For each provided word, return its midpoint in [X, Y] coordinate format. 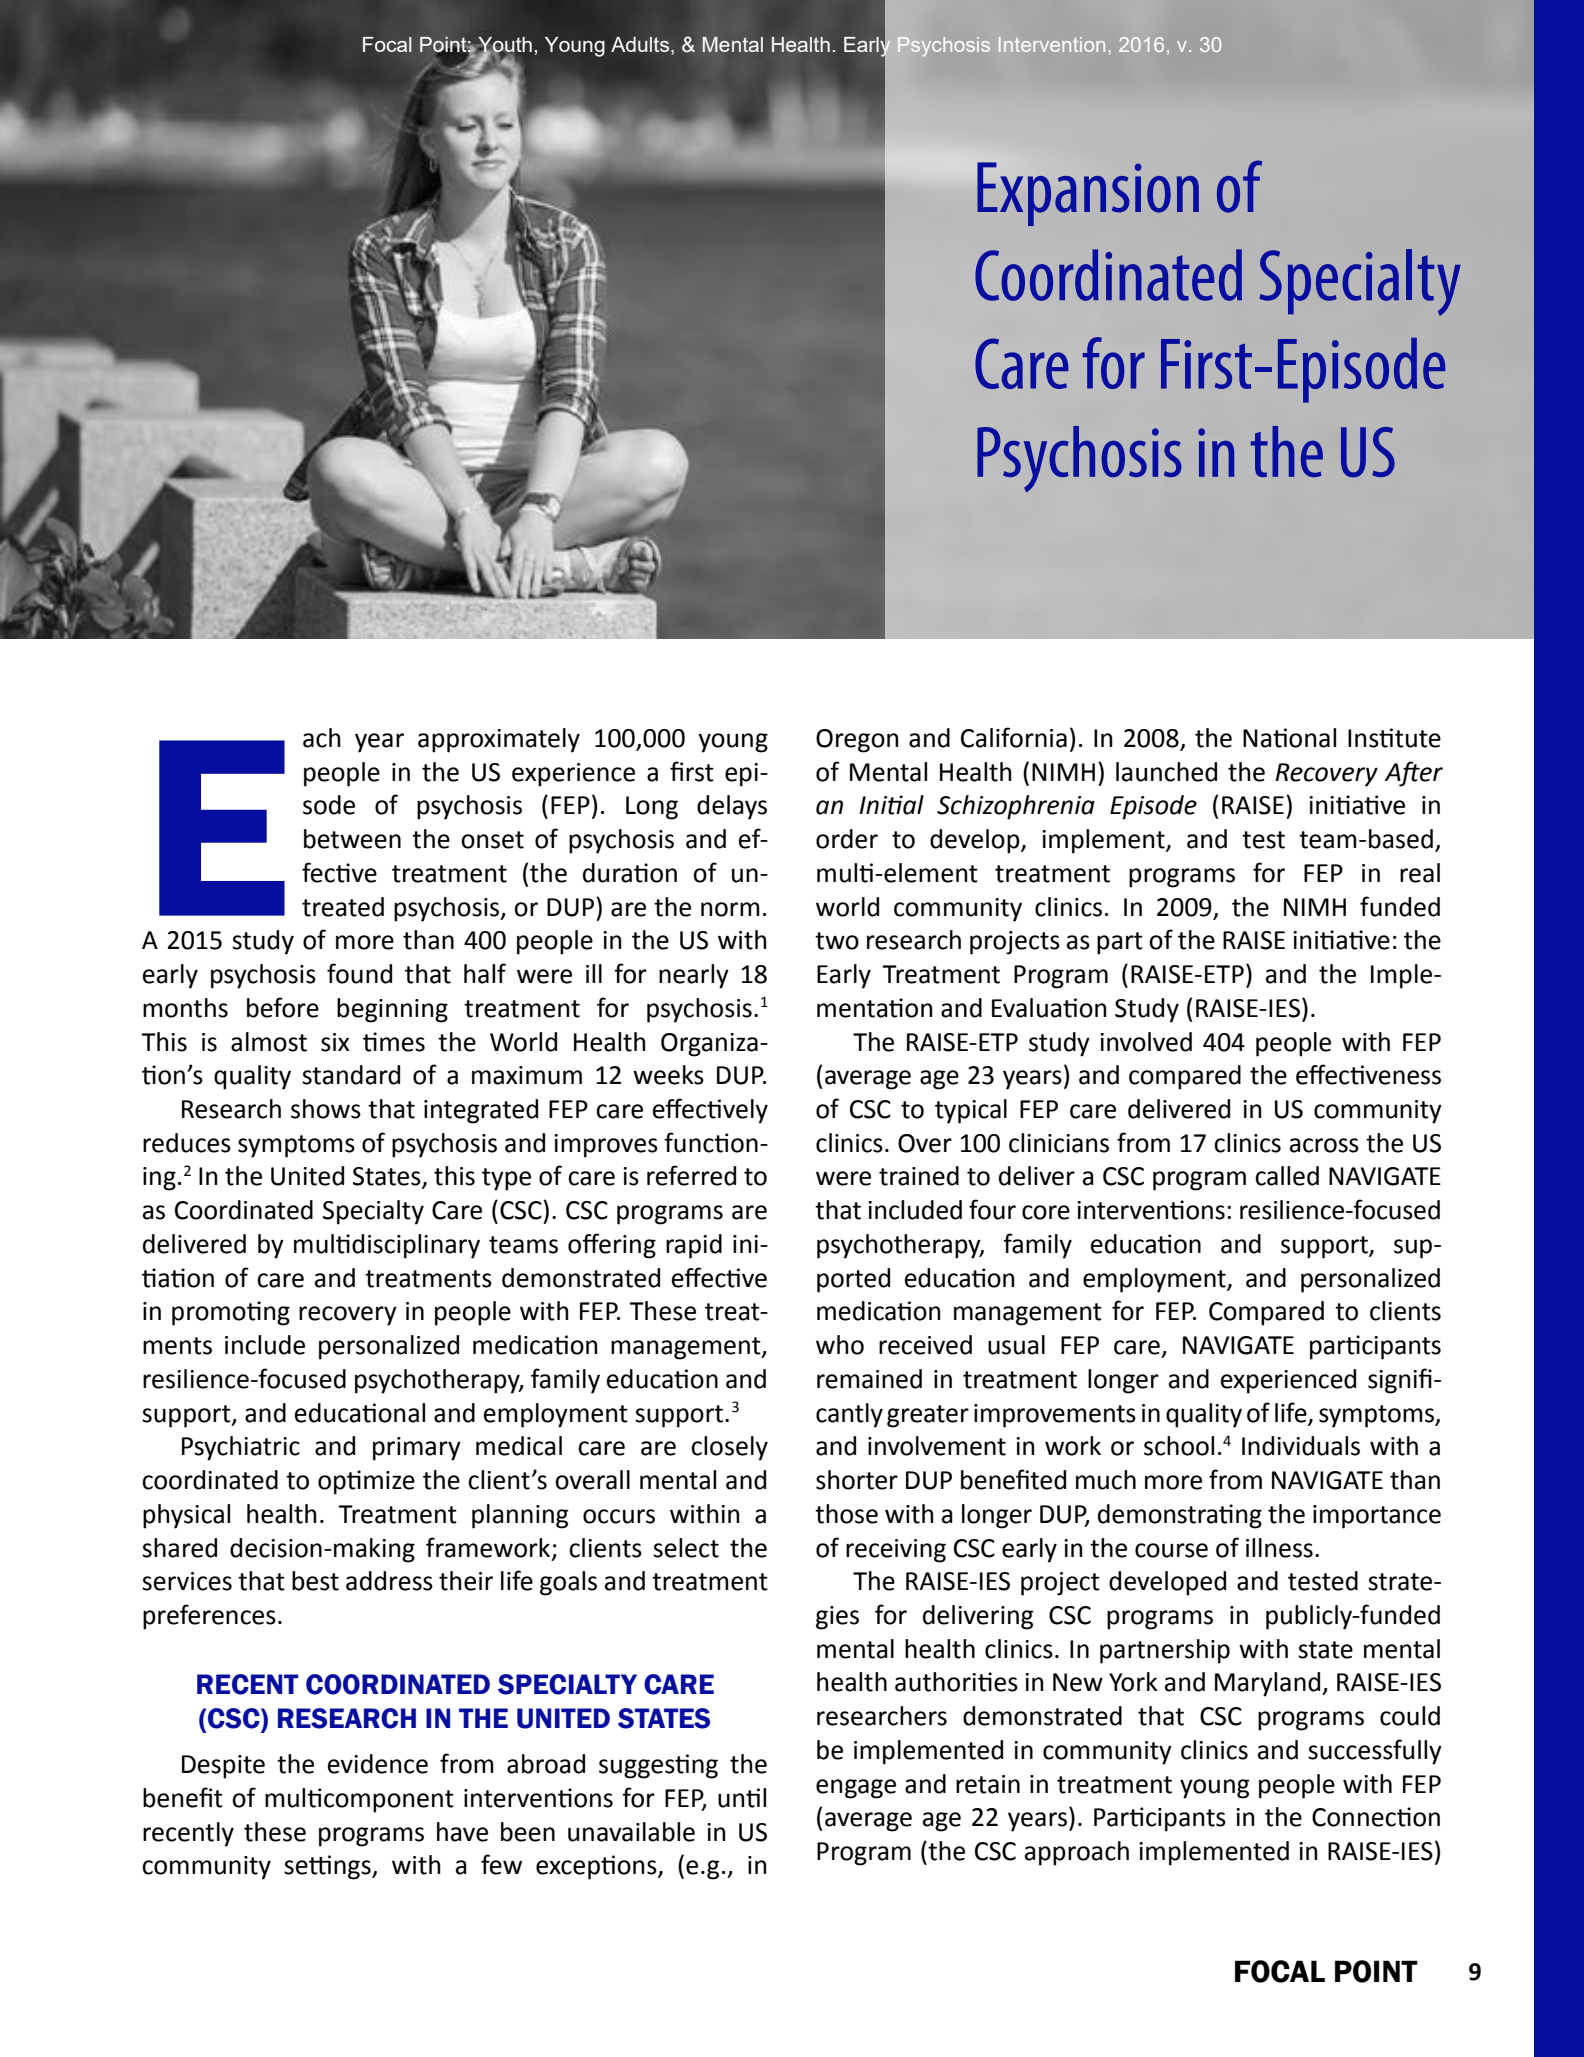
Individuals [1301, 1446]
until [742, 1798]
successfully [1375, 1752]
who [840, 1345]
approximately [499, 740]
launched [1166, 772]
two [837, 941]
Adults [641, 46]
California [1014, 737]
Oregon [857, 741]
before [283, 1007]
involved [1146, 1042]
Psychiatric [241, 1448]
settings [328, 1867]
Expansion [1088, 194]
